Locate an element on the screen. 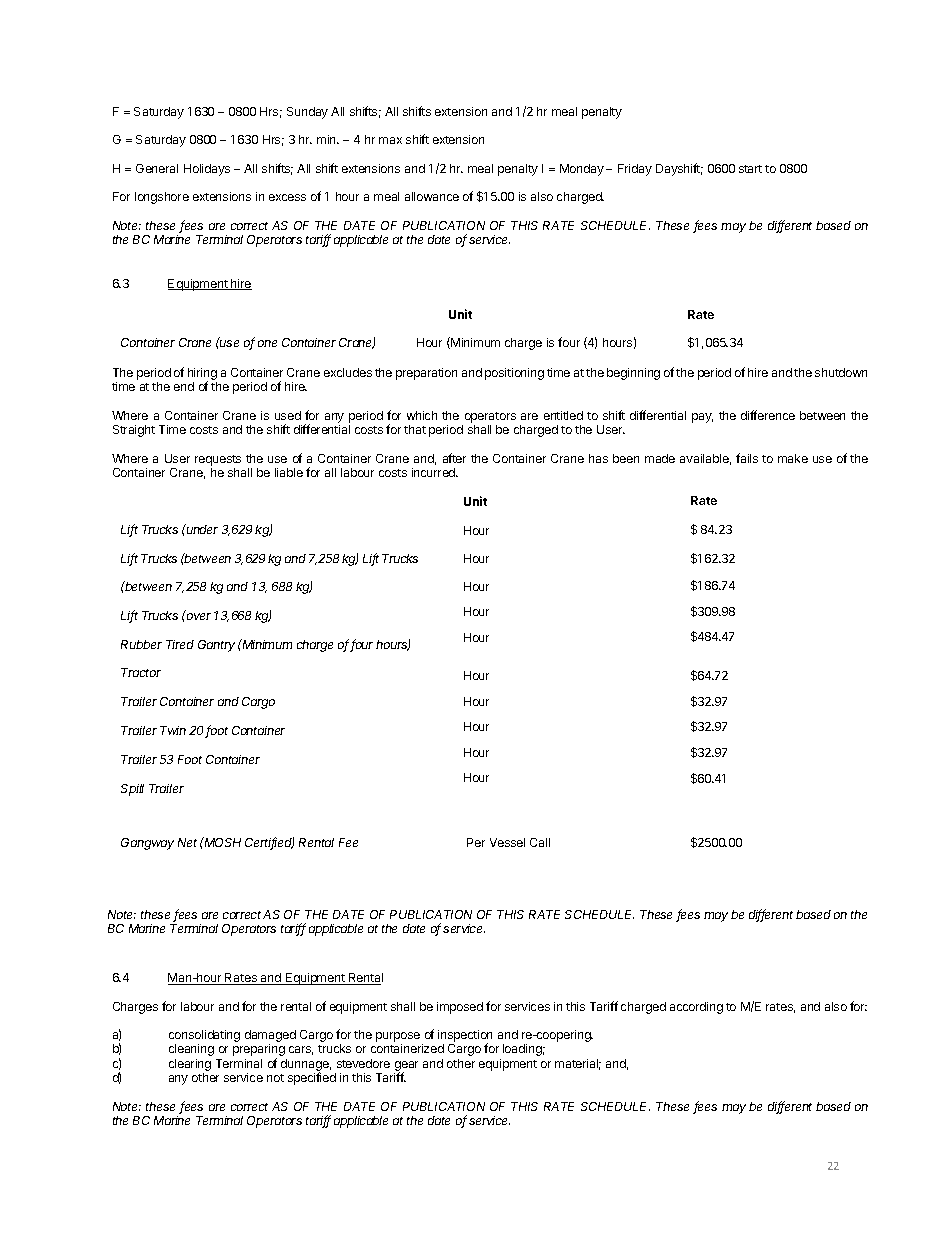 The height and width of the screenshot is (1233, 952). incurred is located at coordinates (435, 472).
